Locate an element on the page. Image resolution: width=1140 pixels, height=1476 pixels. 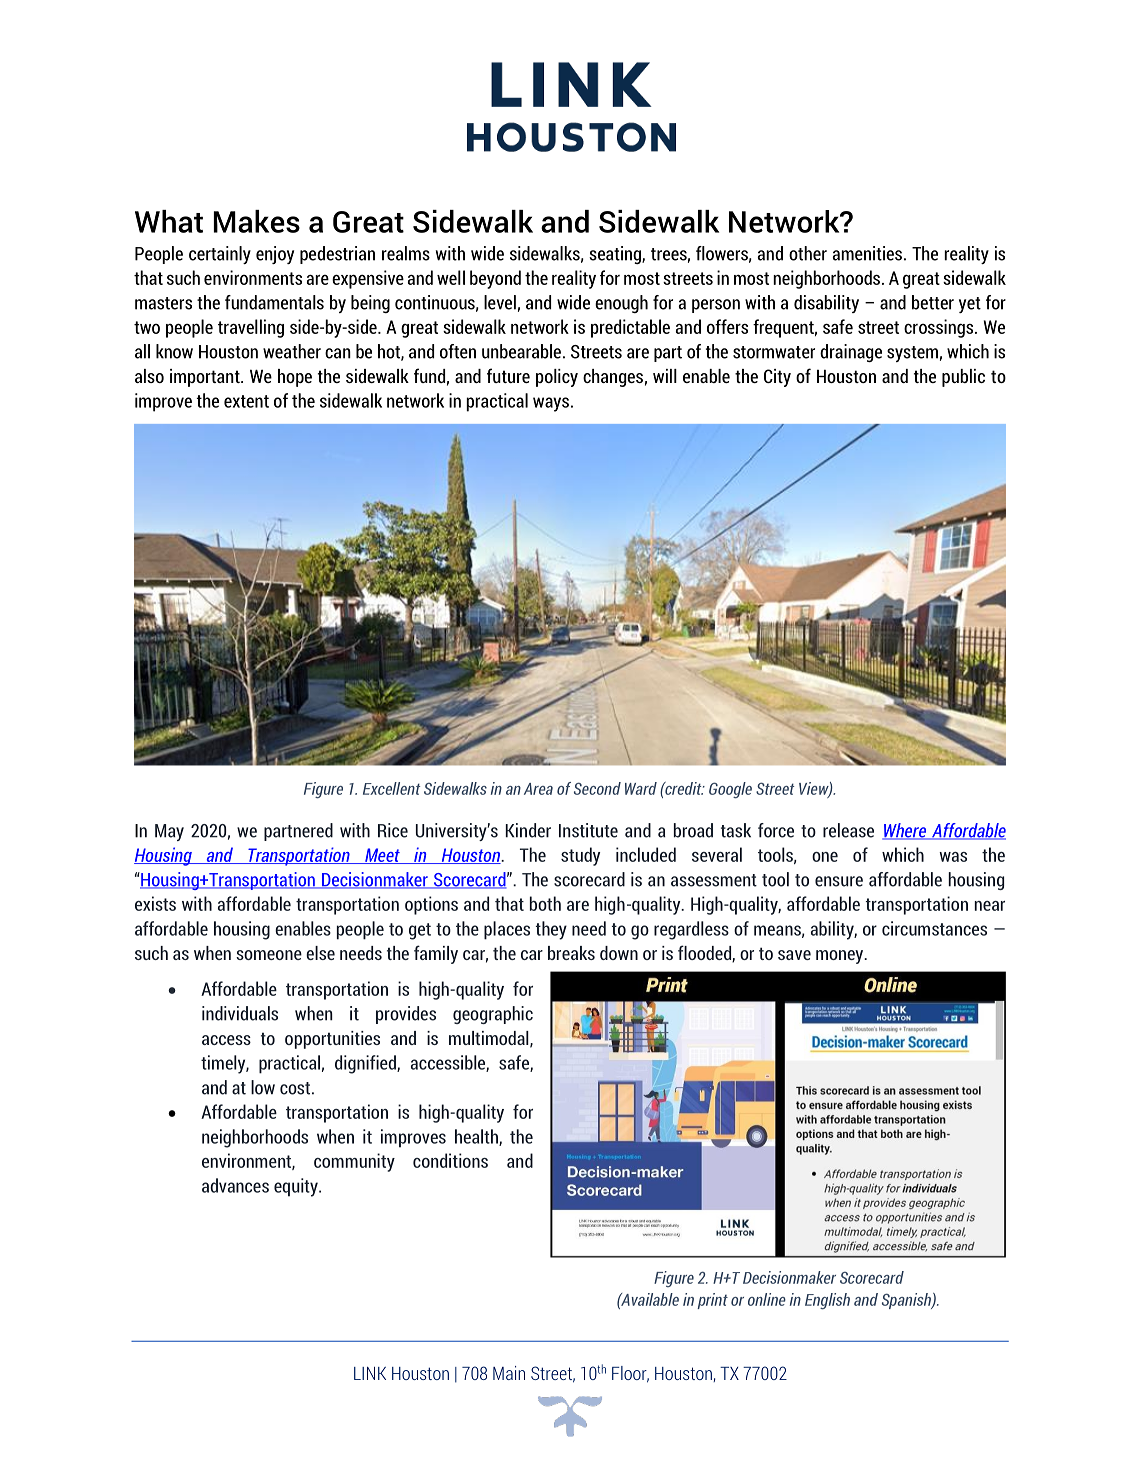
Second is located at coordinates (597, 788).
